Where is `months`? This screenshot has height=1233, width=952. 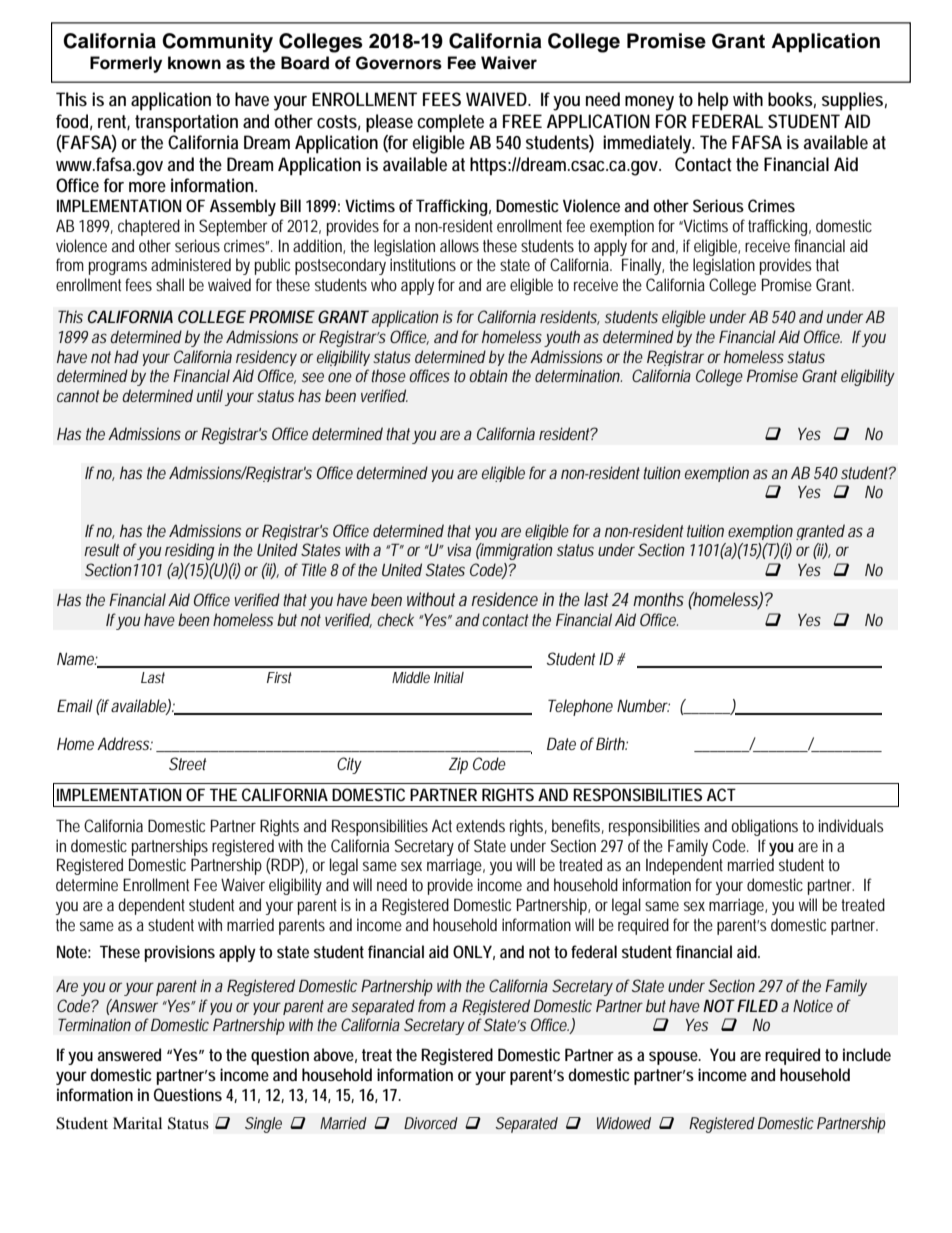
months is located at coordinates (658, 599).
